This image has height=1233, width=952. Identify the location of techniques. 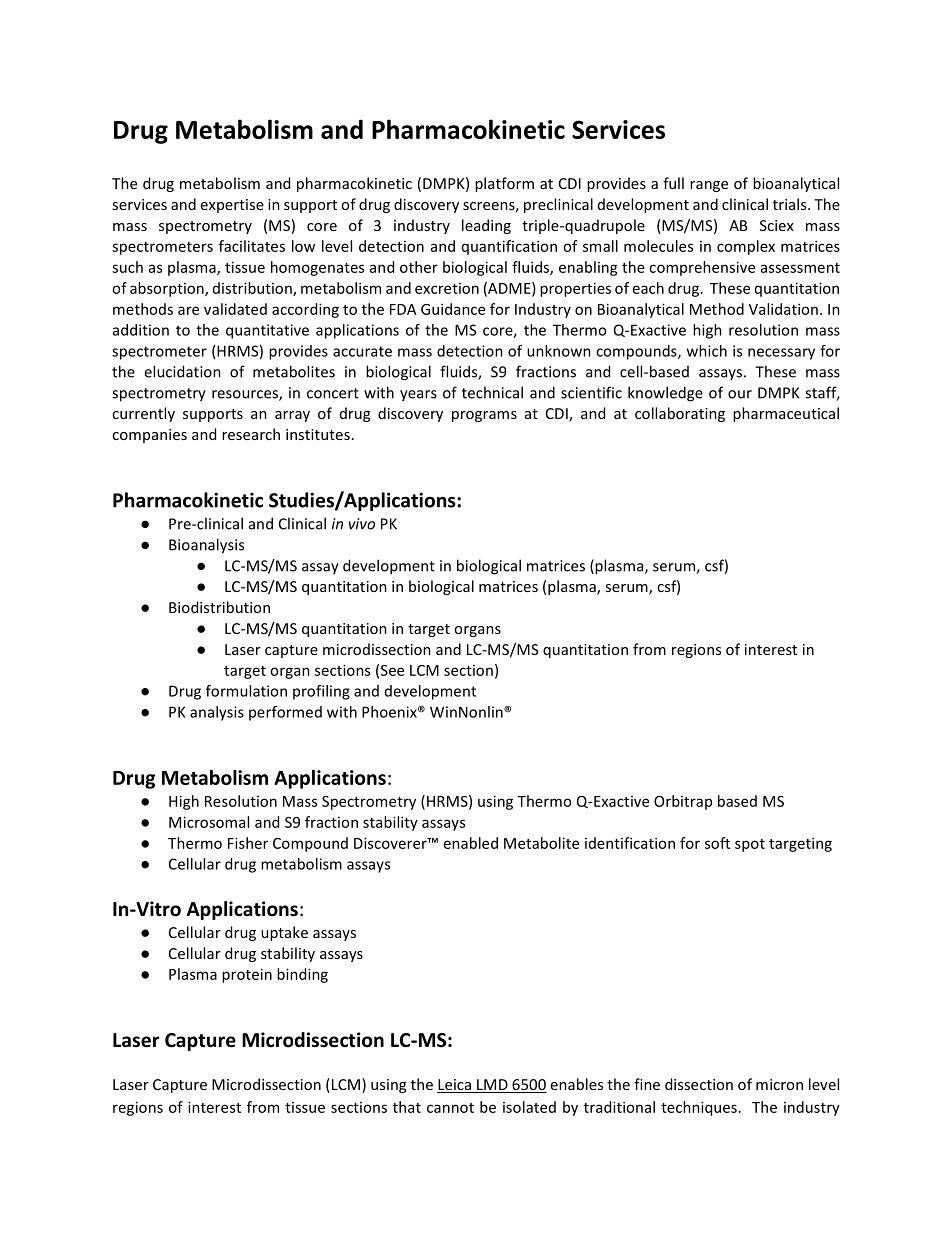
(699, 1108).
